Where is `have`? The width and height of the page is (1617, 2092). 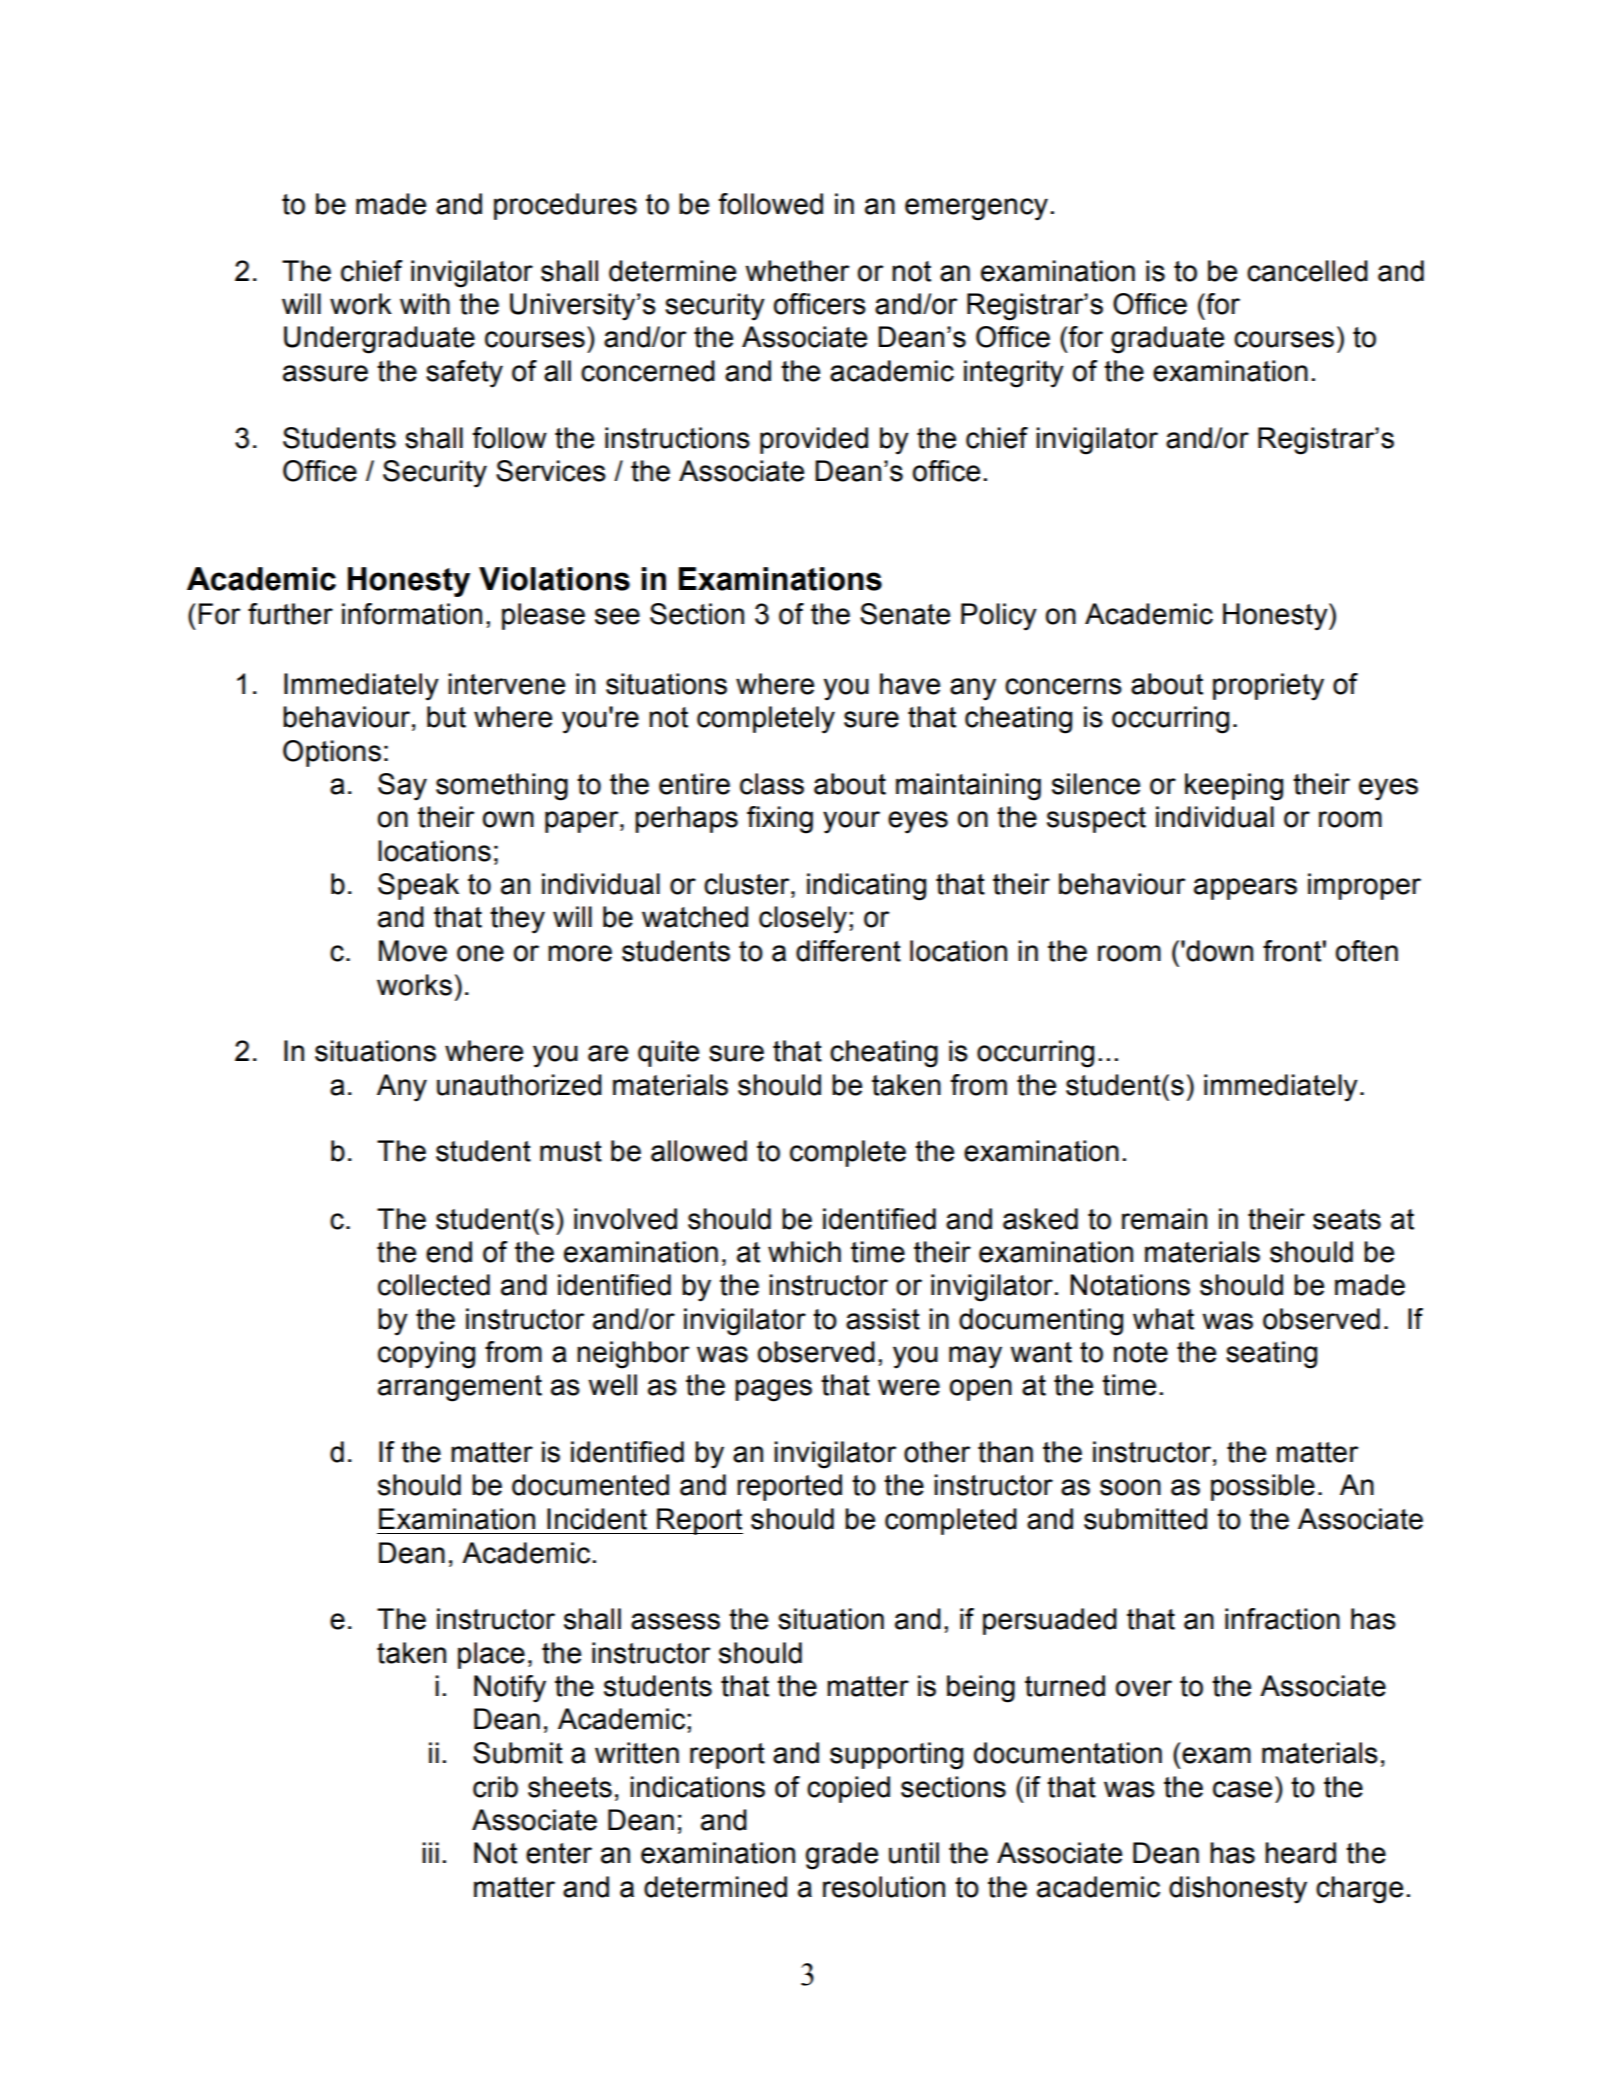
have is located at coordinates (910, 684).
